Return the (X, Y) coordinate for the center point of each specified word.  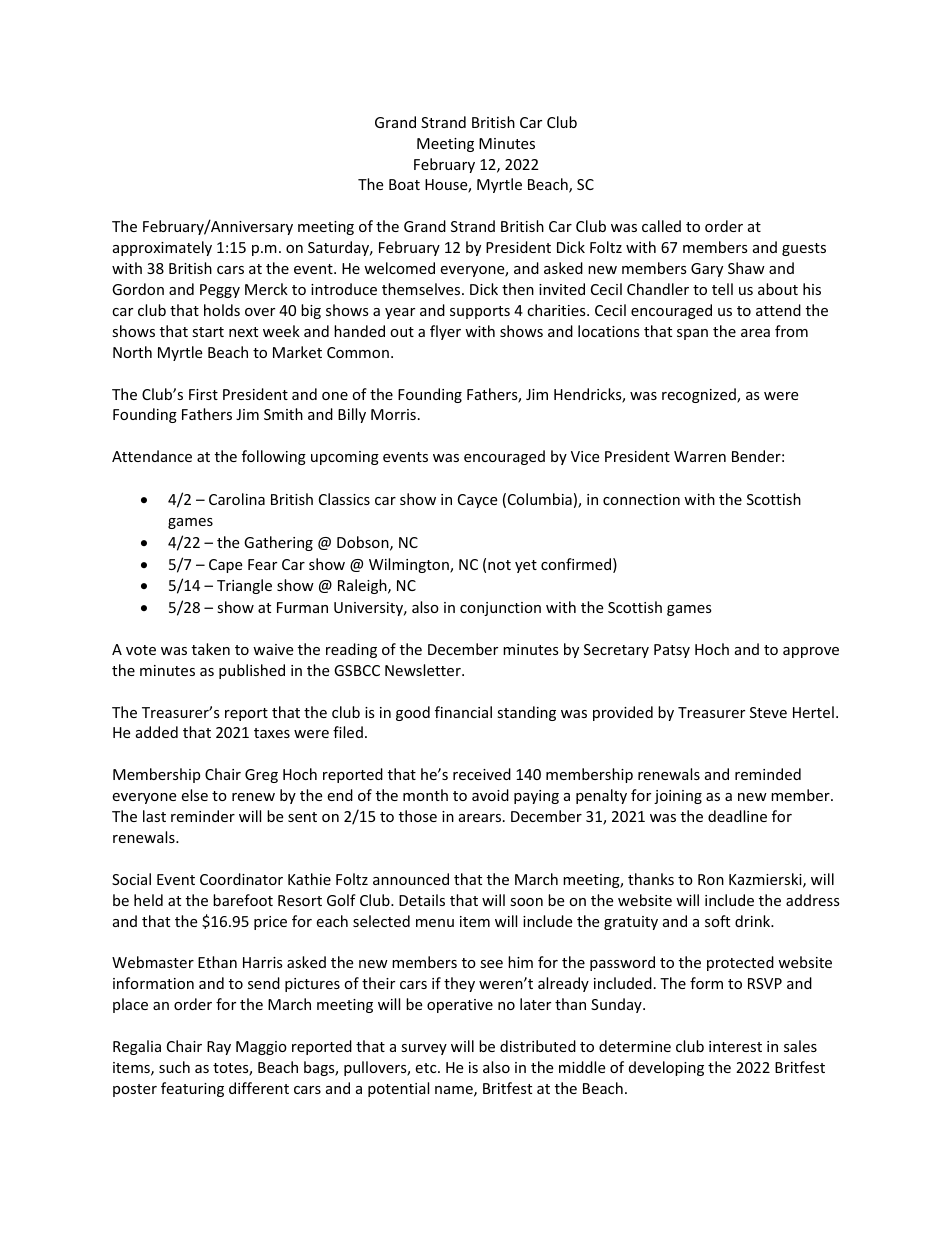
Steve (768, 712)
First (203, 394)
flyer (445, 332)
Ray (219, 1048)
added (157, 732)
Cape (225, 566)
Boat (404, 184)
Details (422, 900)
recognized (700, 395)
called (661, 226)
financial (463, 712)
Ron (711, 879)
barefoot (243, 900)
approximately (162, 248)
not (499, 565)
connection (641, 499)
